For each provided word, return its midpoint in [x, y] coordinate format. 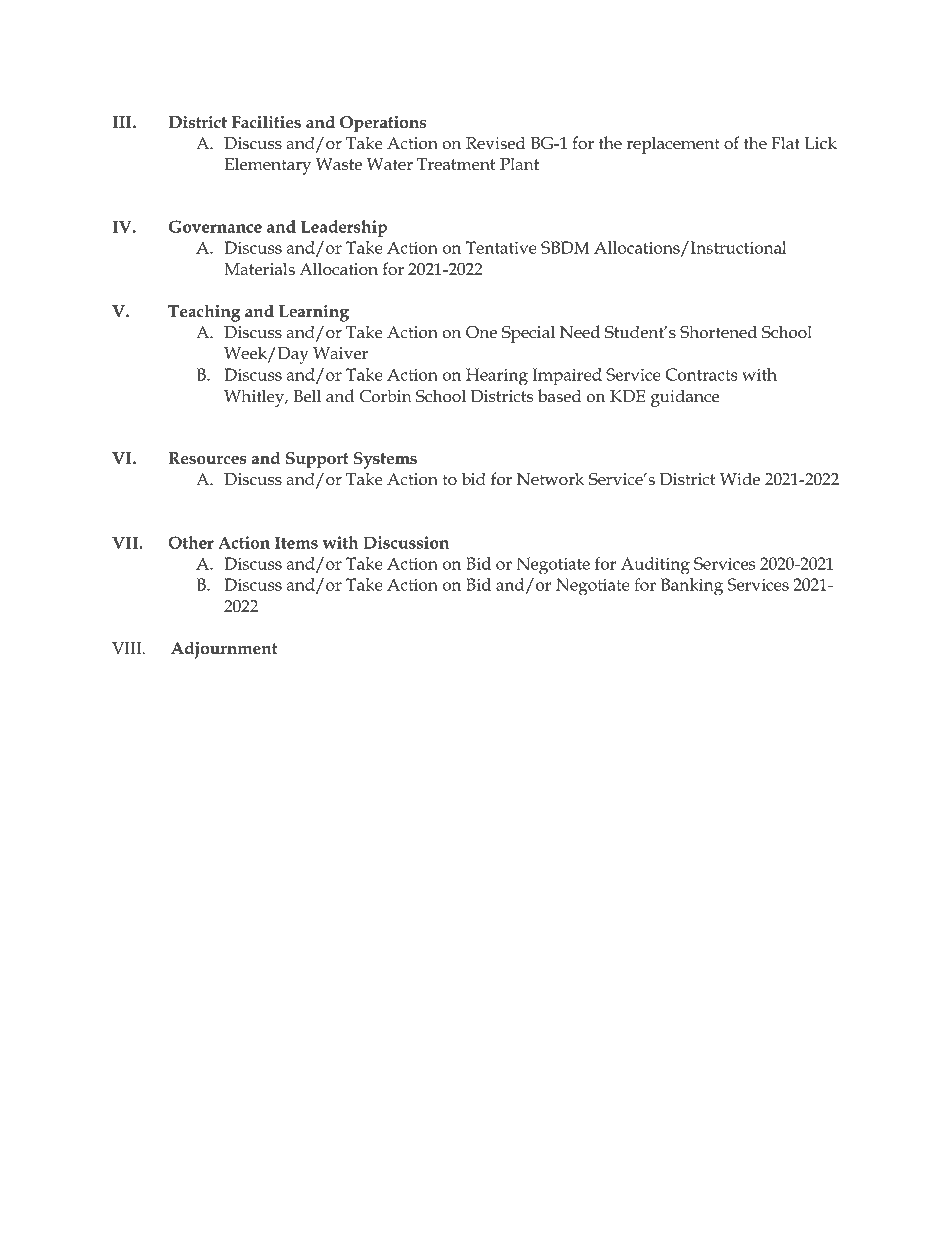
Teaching [204, 313]
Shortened [718, 332]
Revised [496, 143]
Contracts [702, 374]
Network [550, 479]
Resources [207, 458]
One [481, 332]
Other [191, 542]
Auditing [655, 566]
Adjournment [224, 650]
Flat [785, 143]
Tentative [501, 247]
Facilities [266, 122]
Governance [215, 226]
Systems [385, 460]
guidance [685, 398]
